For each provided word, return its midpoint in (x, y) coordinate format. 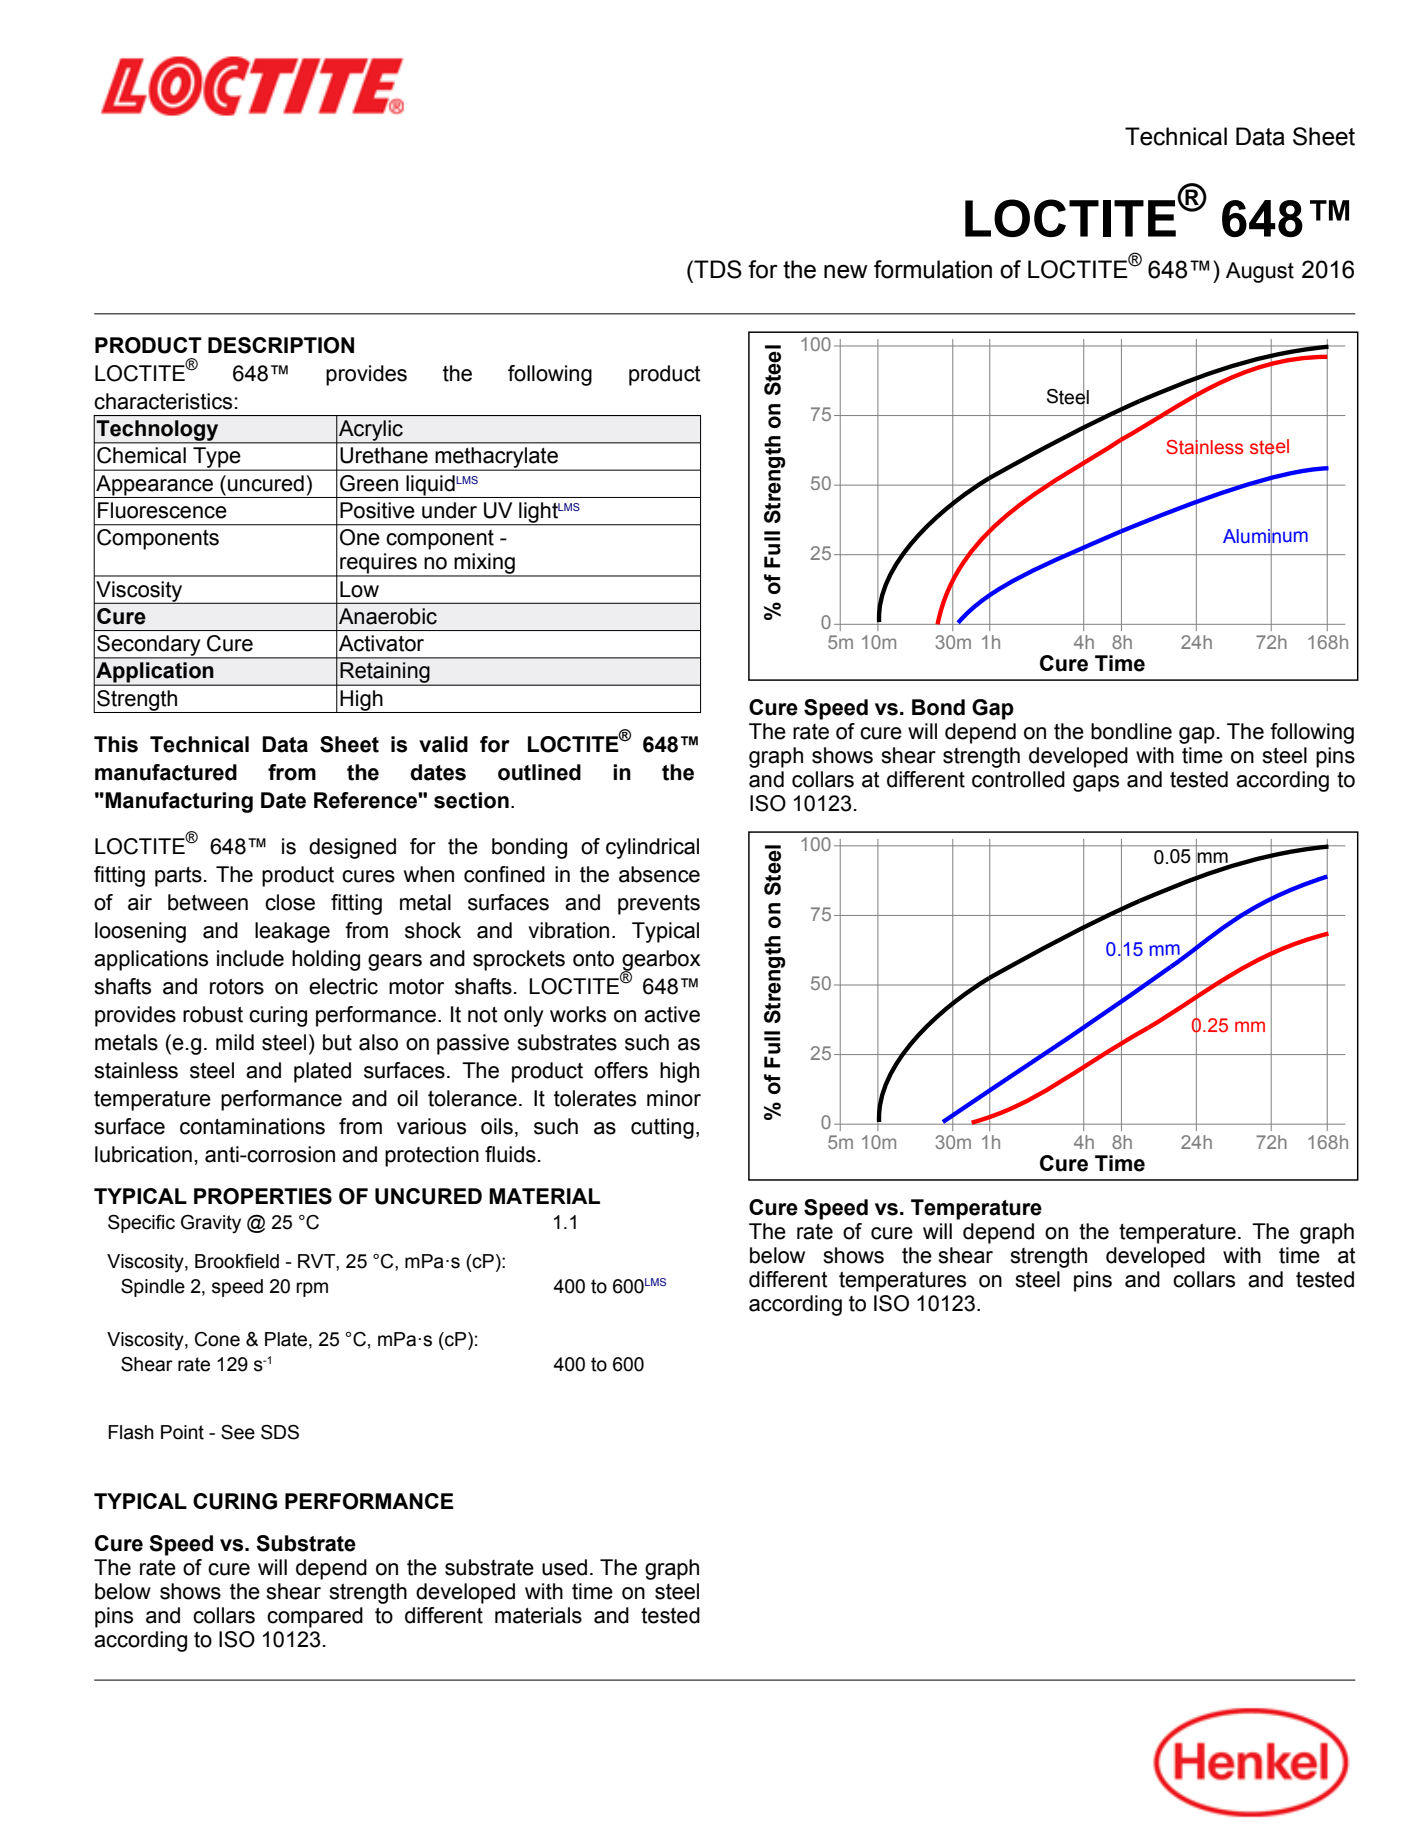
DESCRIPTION (281, 345)
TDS (717, 269)
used (564, 1567)
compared (315, 1617)
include (250, 958)
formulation (933, 269)
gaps (1096, 783)
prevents (659, 905)
